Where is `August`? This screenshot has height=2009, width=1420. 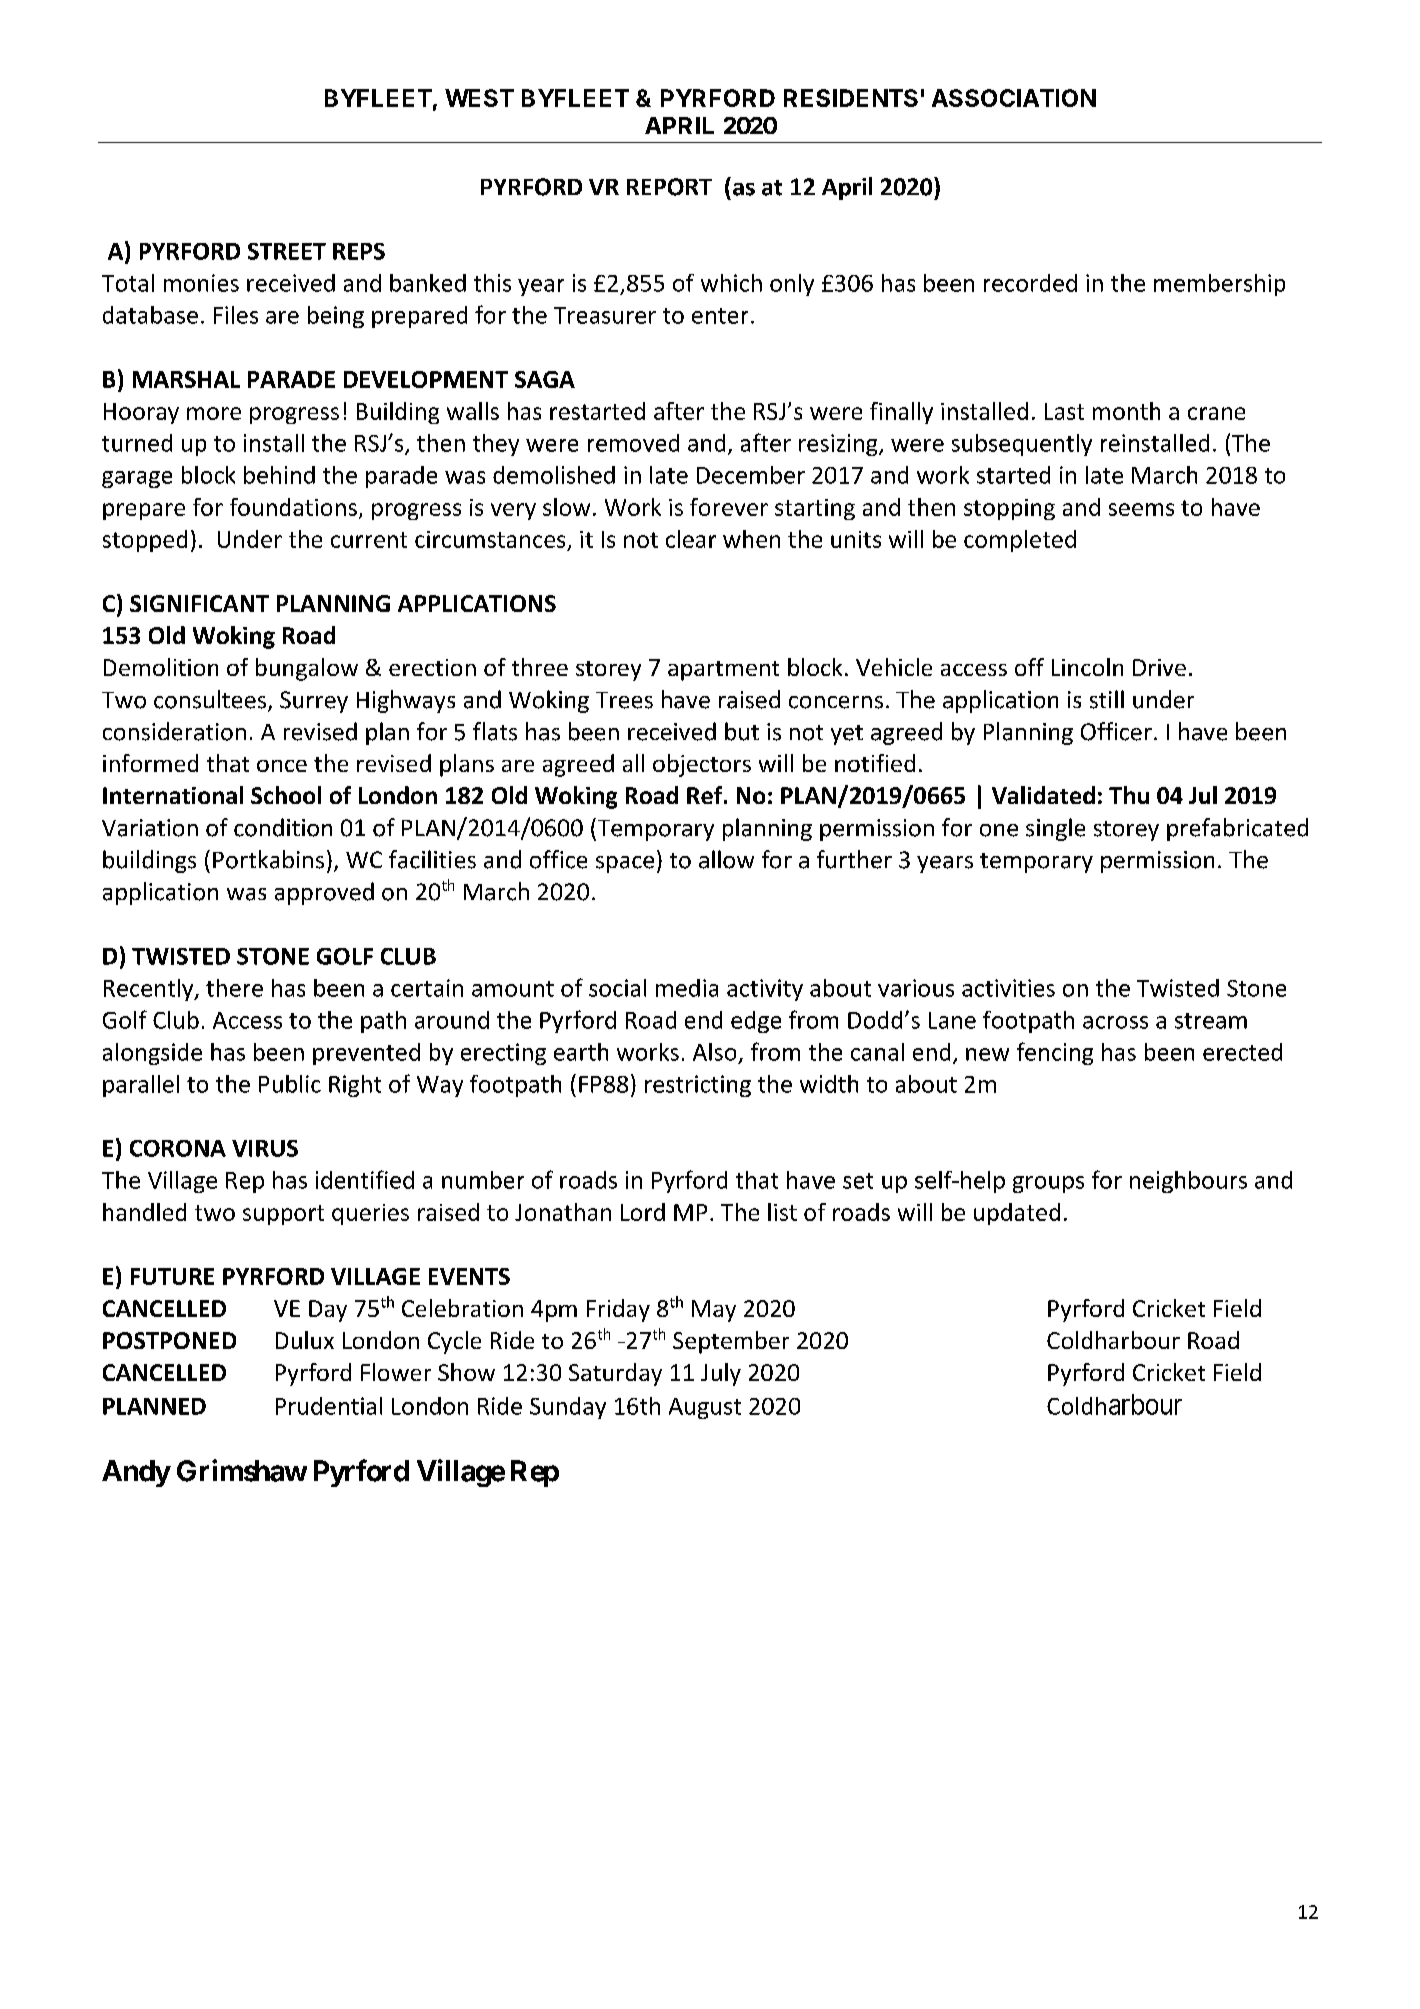 August is located at coordinates (705, 1408).
